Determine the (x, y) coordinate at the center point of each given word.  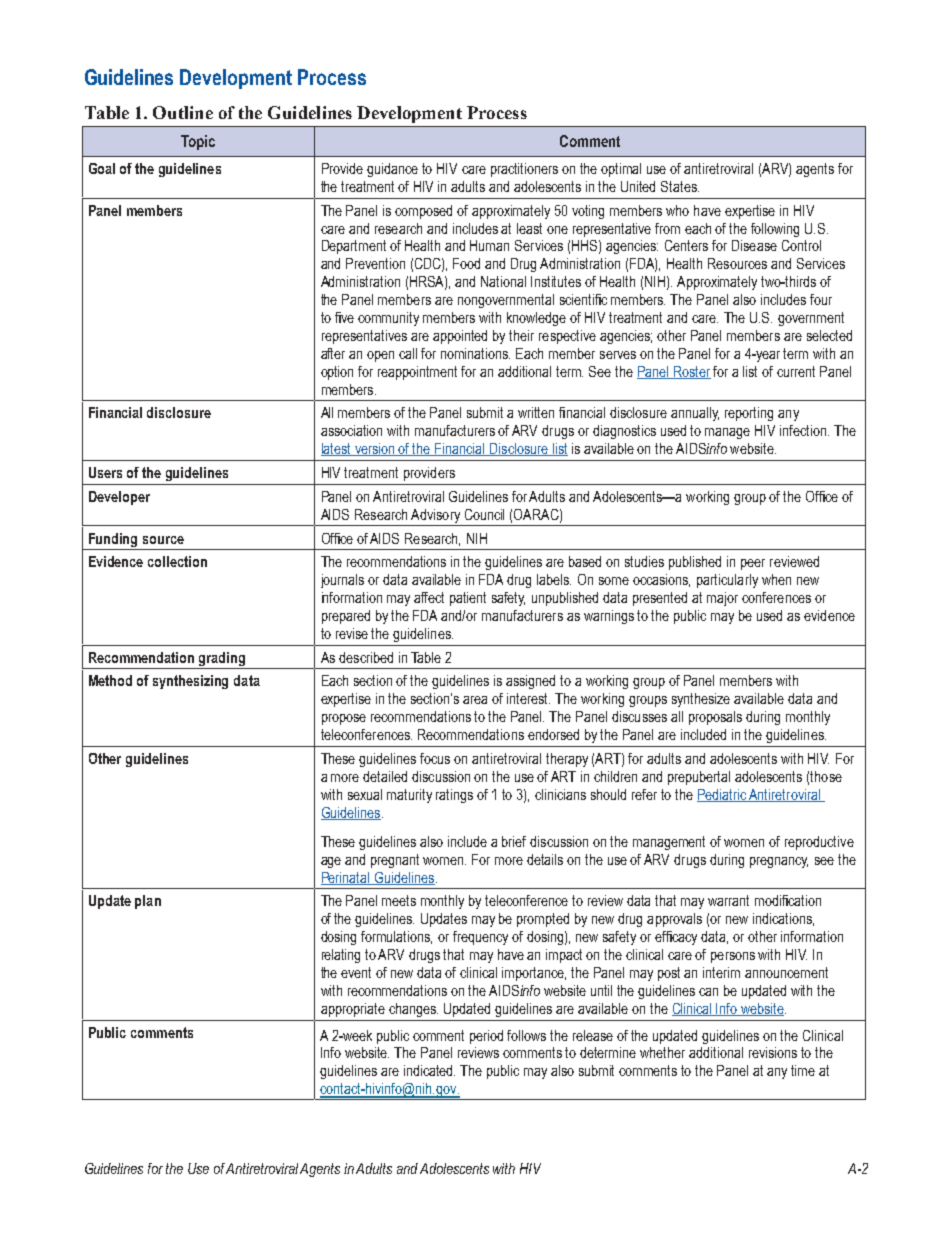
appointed (460, 337)
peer (753, 564)
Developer (119, 498)
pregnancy (779, 862)
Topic (198, 142)
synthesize (701, 700)
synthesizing (190, 682)
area (475, 700)
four (821, 299)
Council (484, 514)
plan (148, 902)
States (680, 186)
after (333, 353)
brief (514, 841)
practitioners (524, 170)
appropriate (353, 1010)
